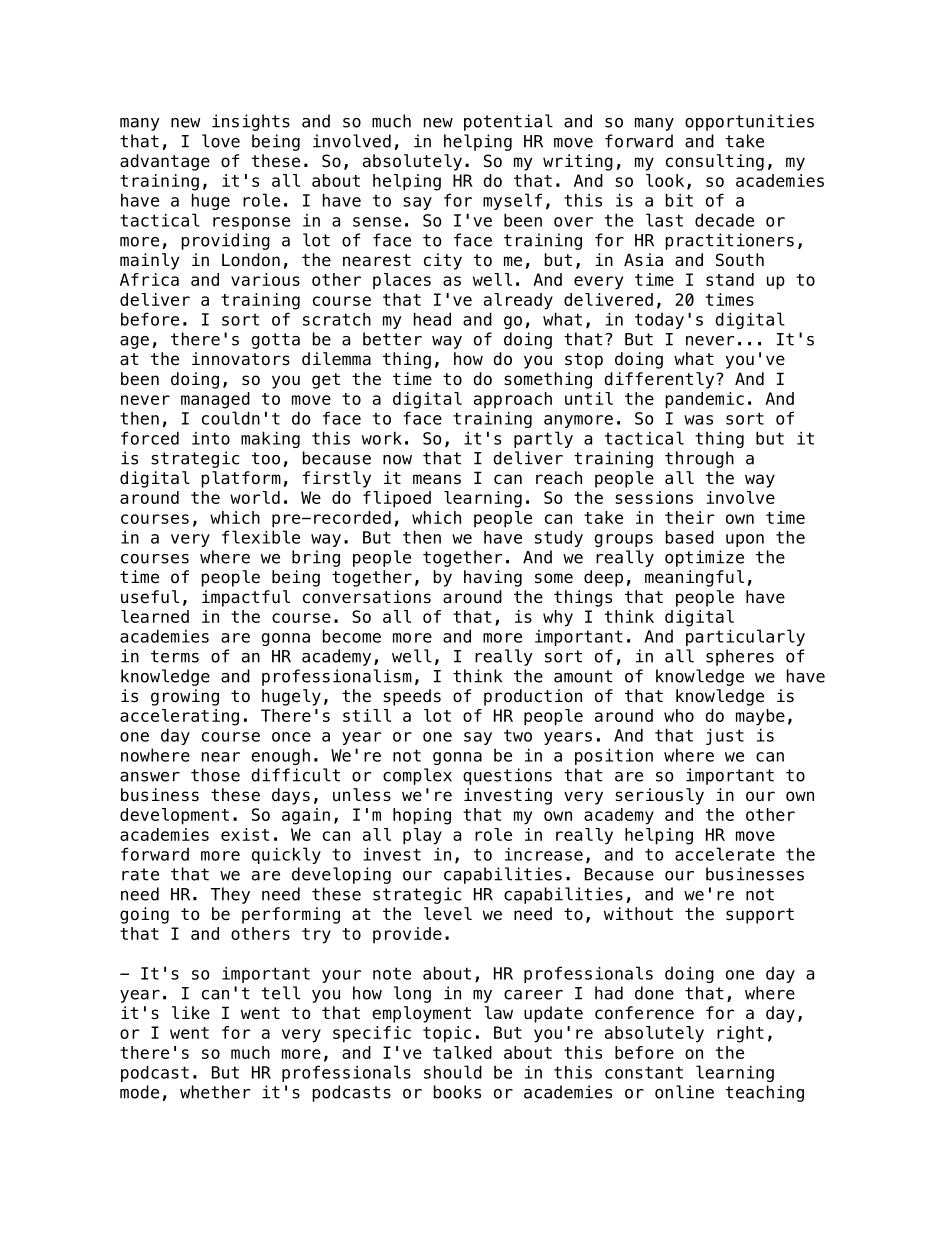 Image resolution: width=952 pixels, height=1233 pixels. I want to click on love, so click(221, 141).
